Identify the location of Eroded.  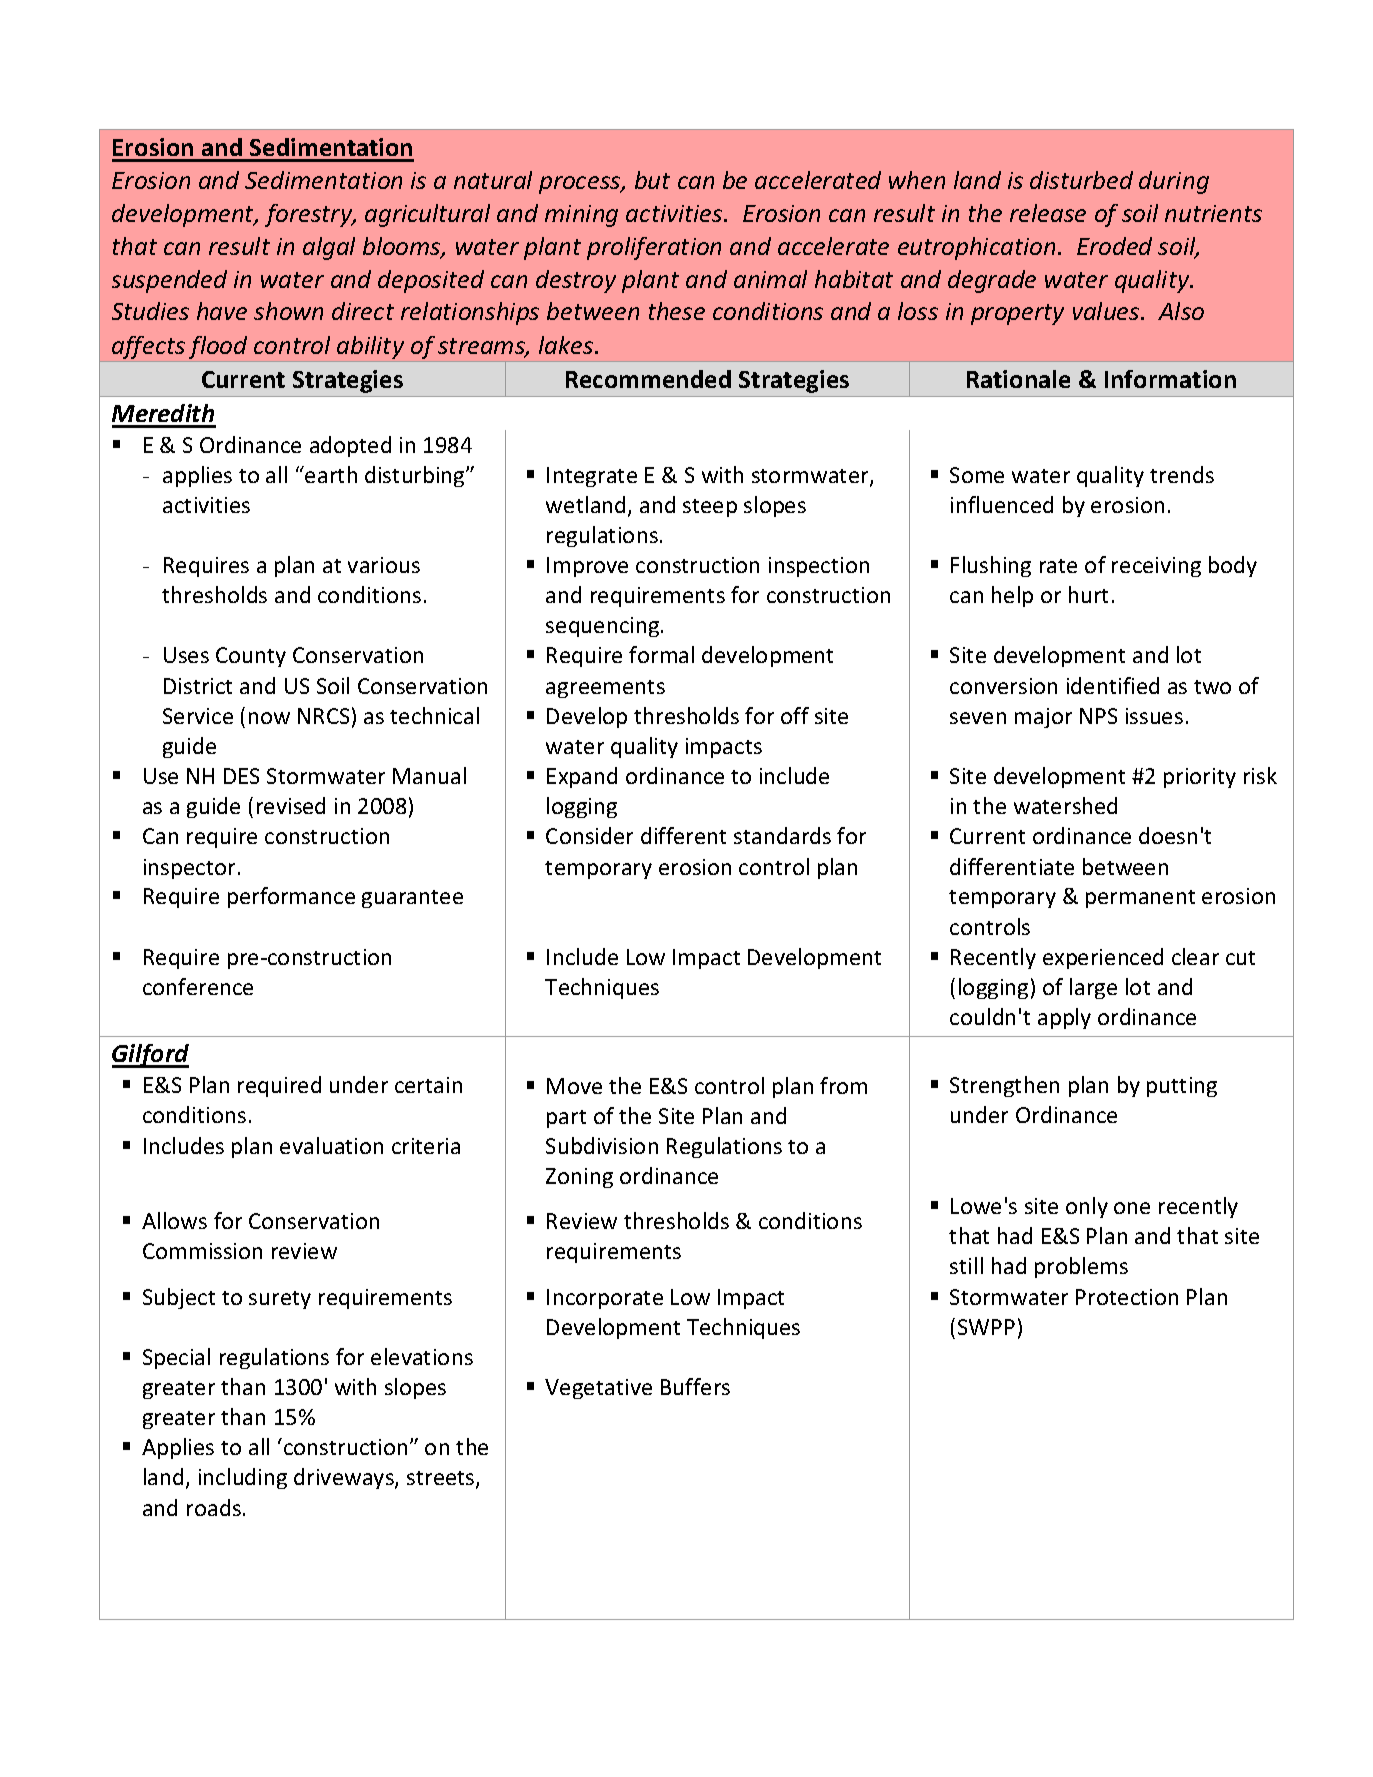
(1114, 246).
